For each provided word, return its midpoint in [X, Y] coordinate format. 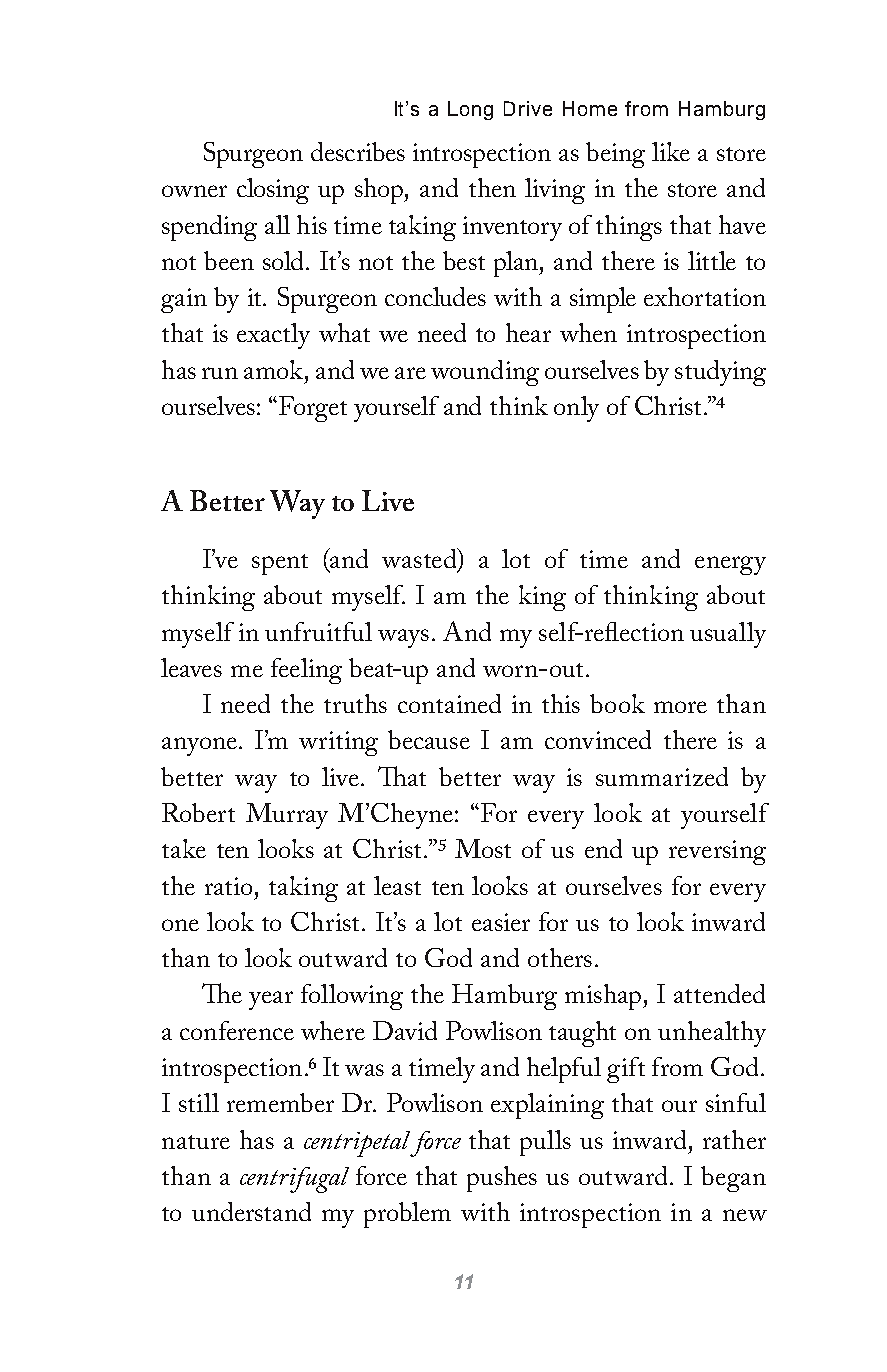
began [733, 1179]
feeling [306, 671]
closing [273, 191]
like [671, 151]
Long [470, 110]
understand [251, 1211]
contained [449, 703]
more [680, 707]
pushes [502, 1179]
